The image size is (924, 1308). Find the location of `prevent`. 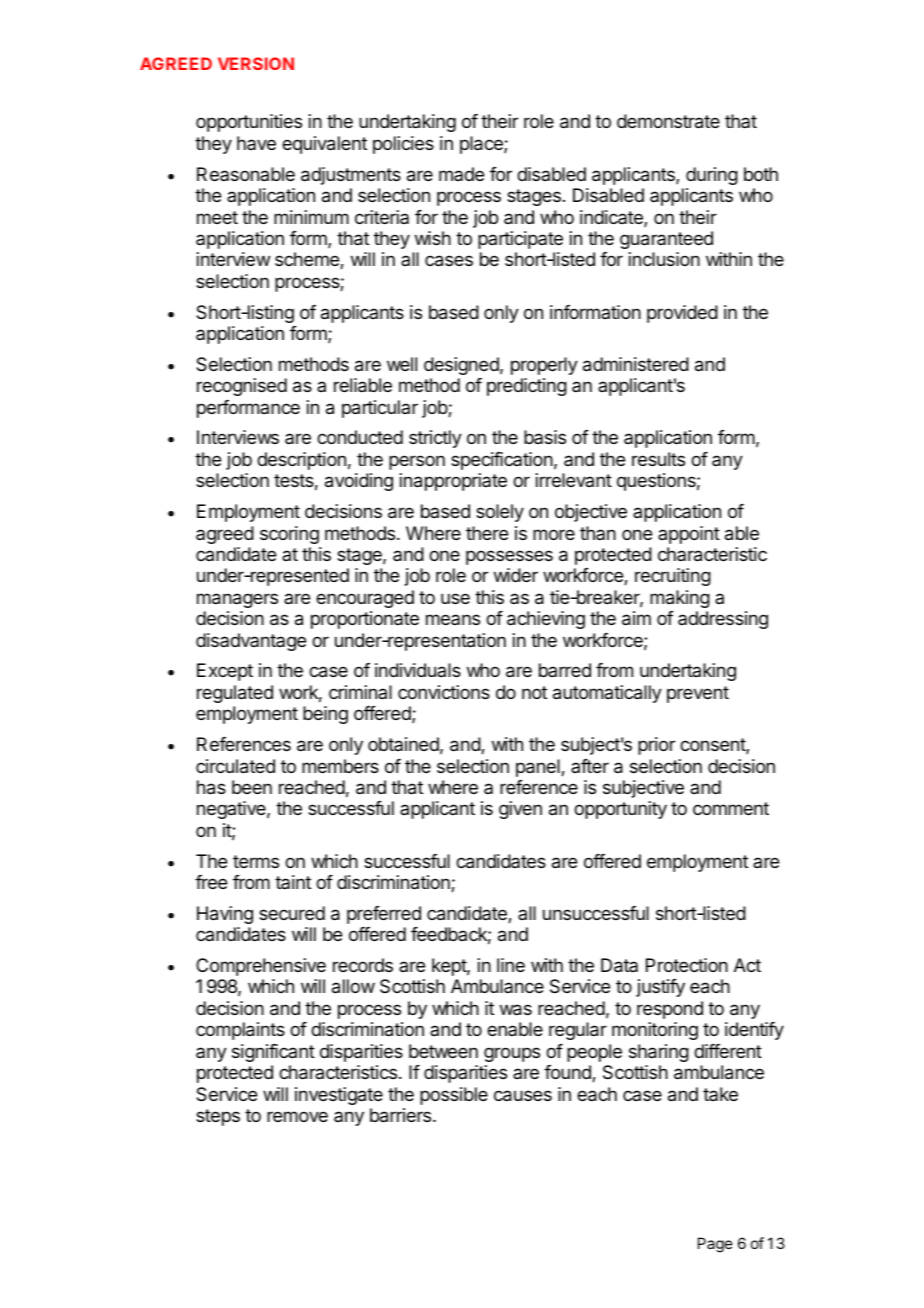

prevent is located at coordinates (698, 694).
